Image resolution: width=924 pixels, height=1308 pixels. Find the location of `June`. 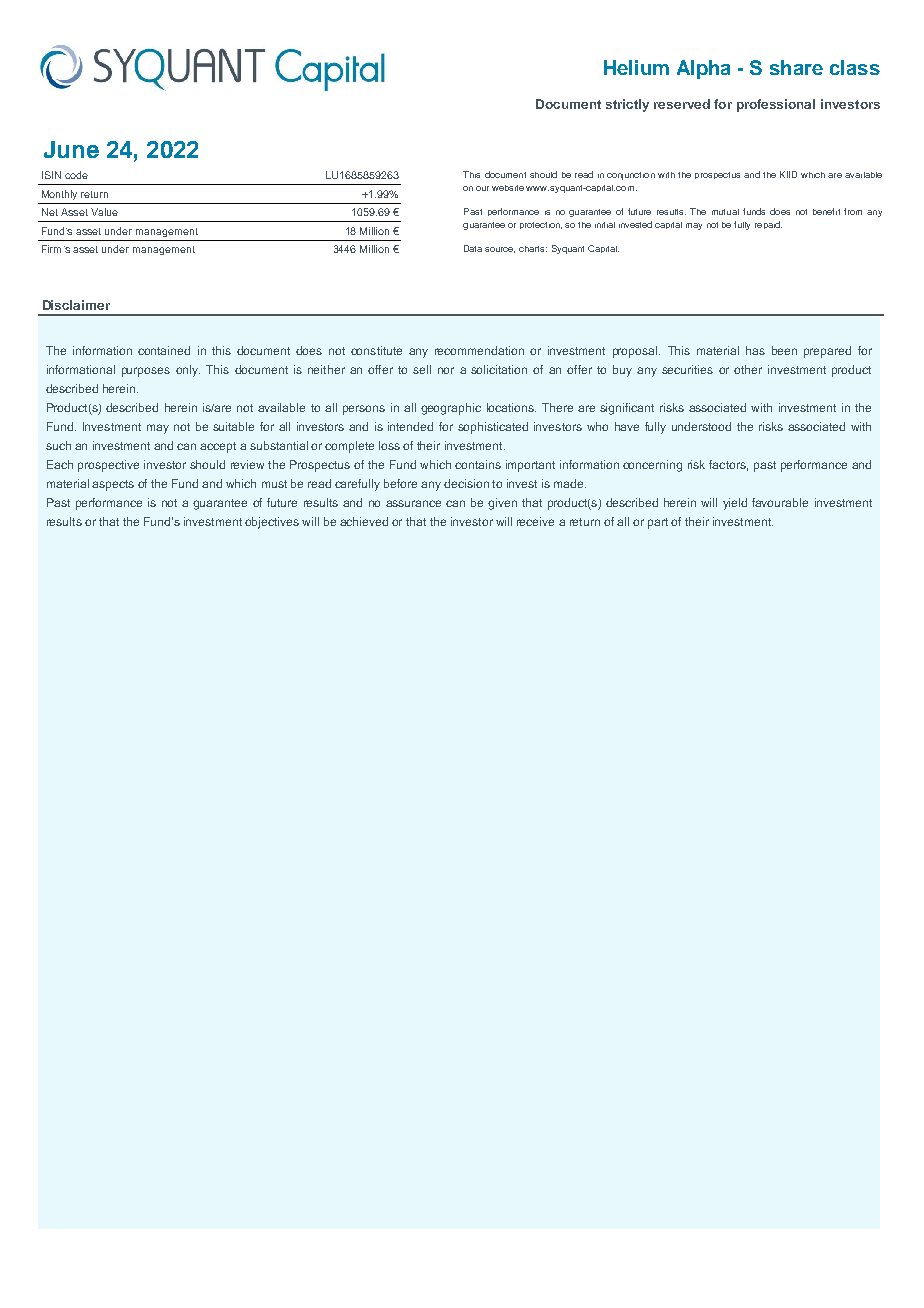

June is located at coordinates (71, 149).
